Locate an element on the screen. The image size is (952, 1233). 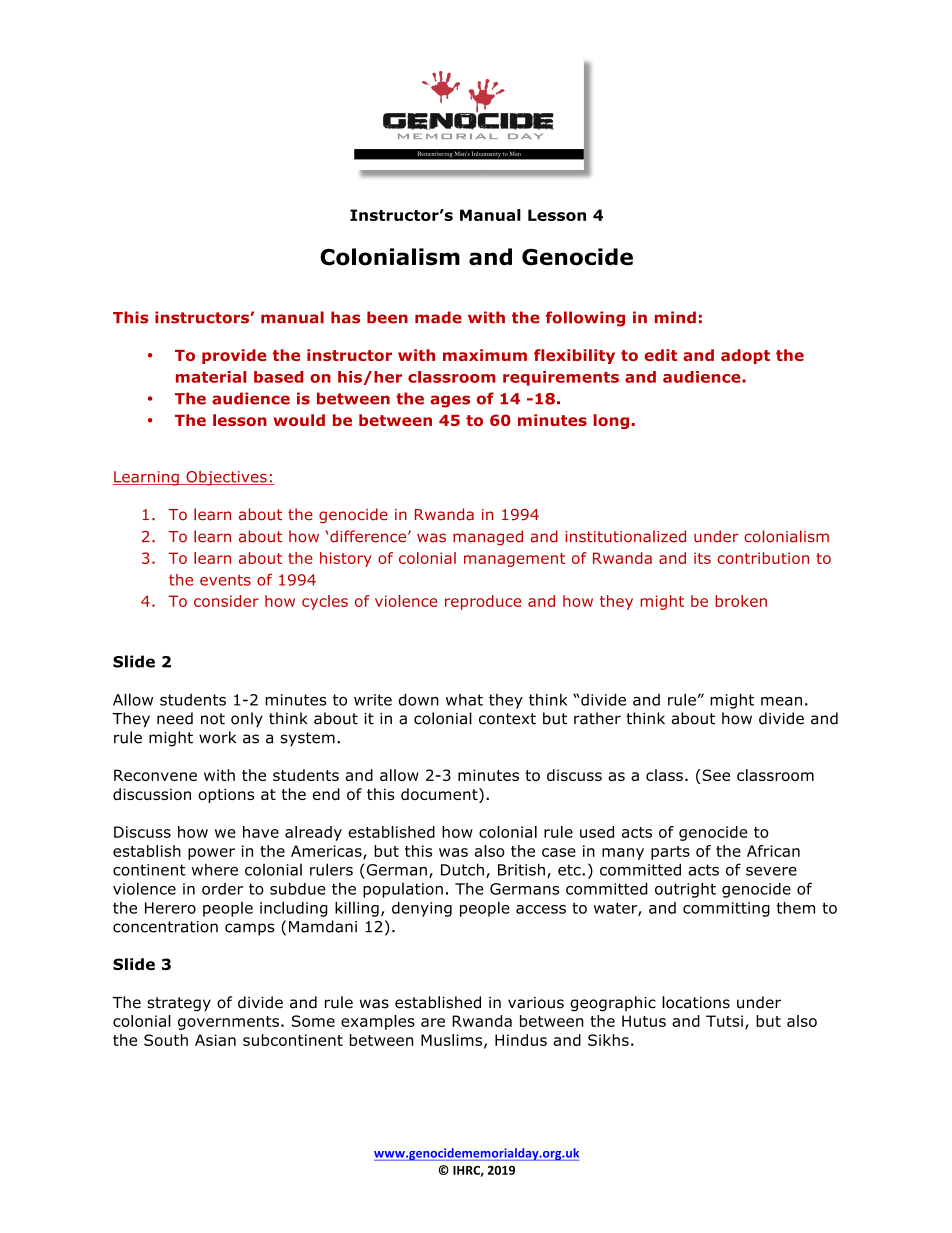
Dutch is located at coordinates (462, 869).
